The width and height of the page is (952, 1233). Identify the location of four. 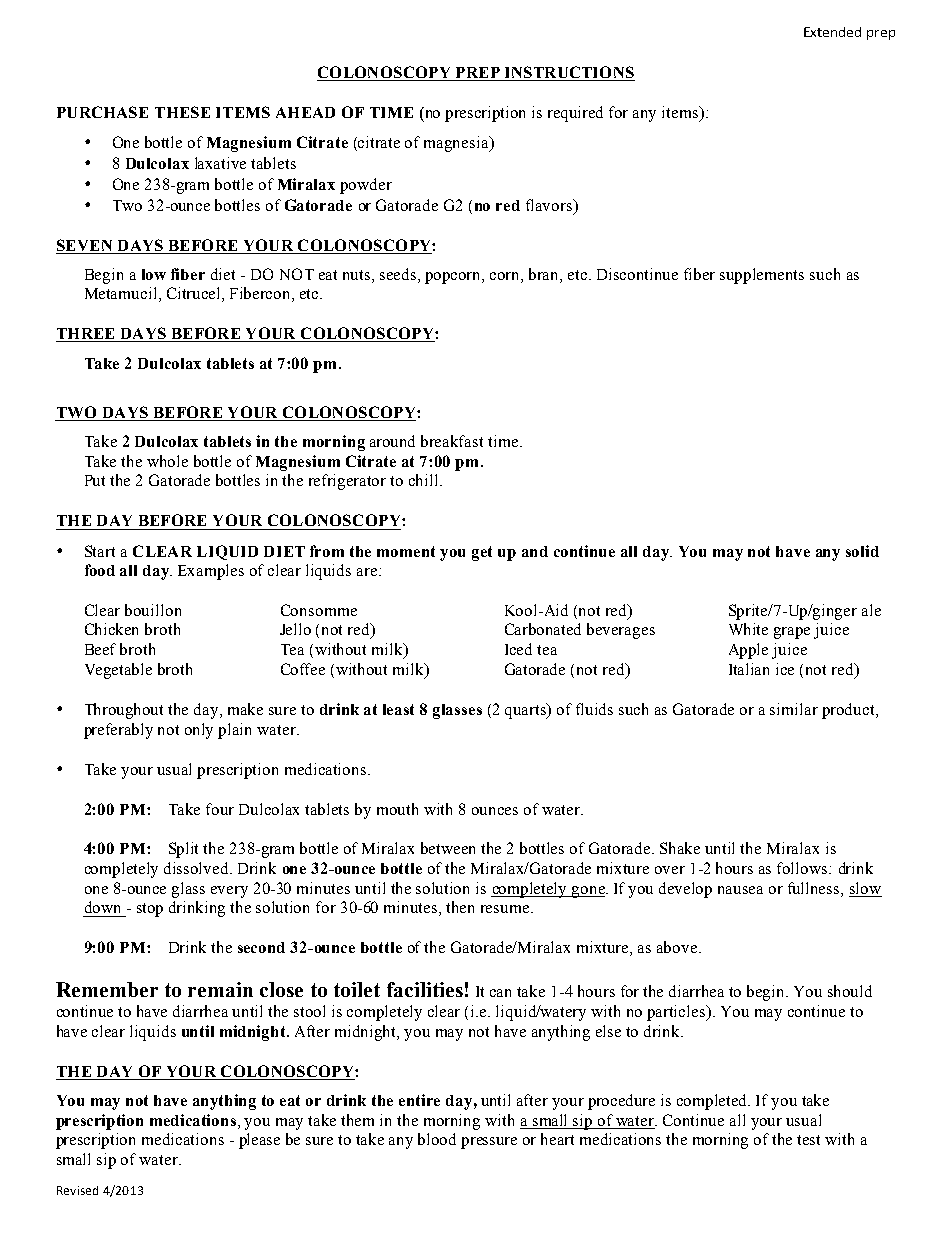
(220, 809).
